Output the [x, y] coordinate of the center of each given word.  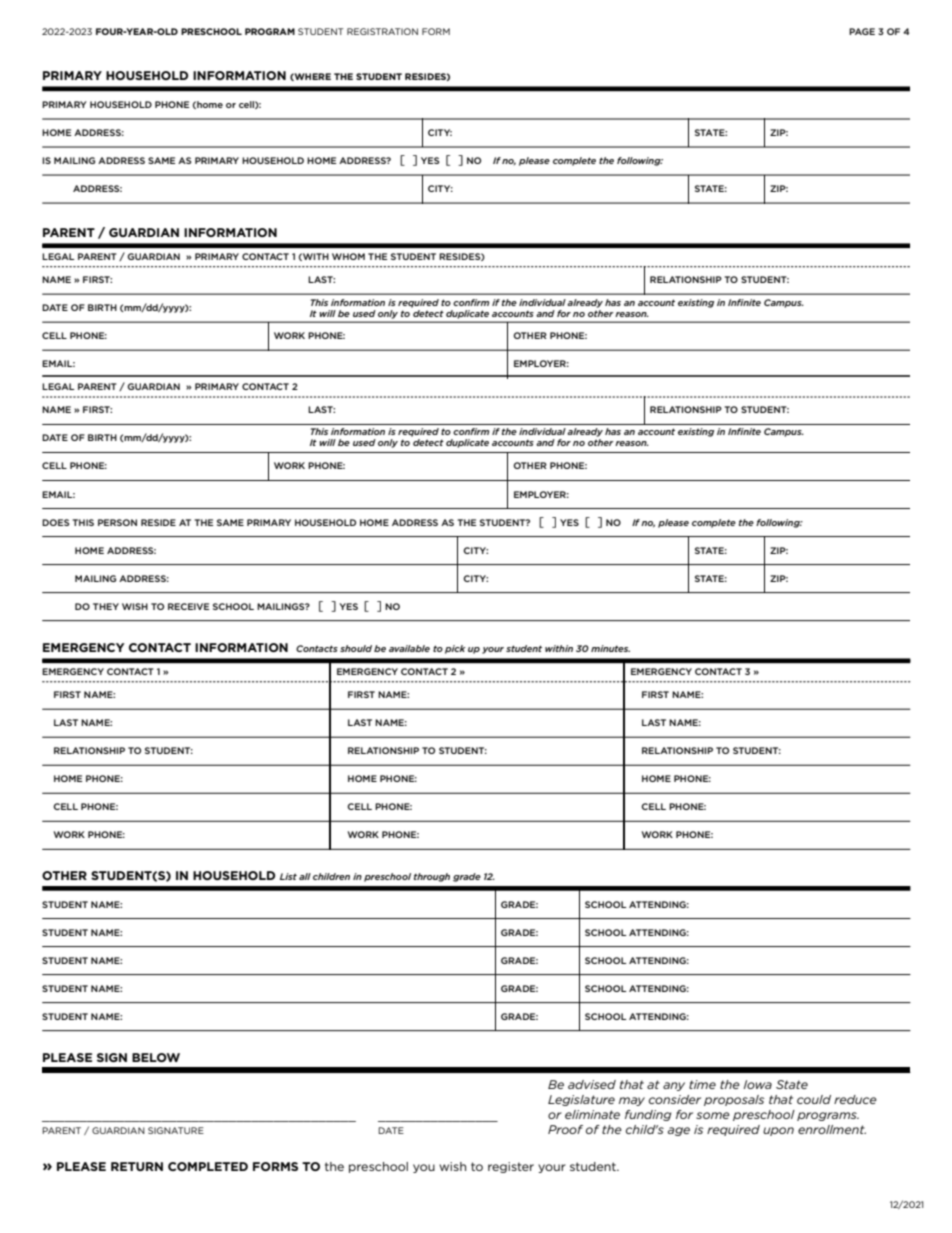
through [432, 877]
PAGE [862, 31]
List [288, 876]
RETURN [137, 1166]
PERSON [117, 522]
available [409, 648]
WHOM [348, 256]
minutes [610, 648]
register [511, 1167]
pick [455, 649]
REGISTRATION [382, 31]
